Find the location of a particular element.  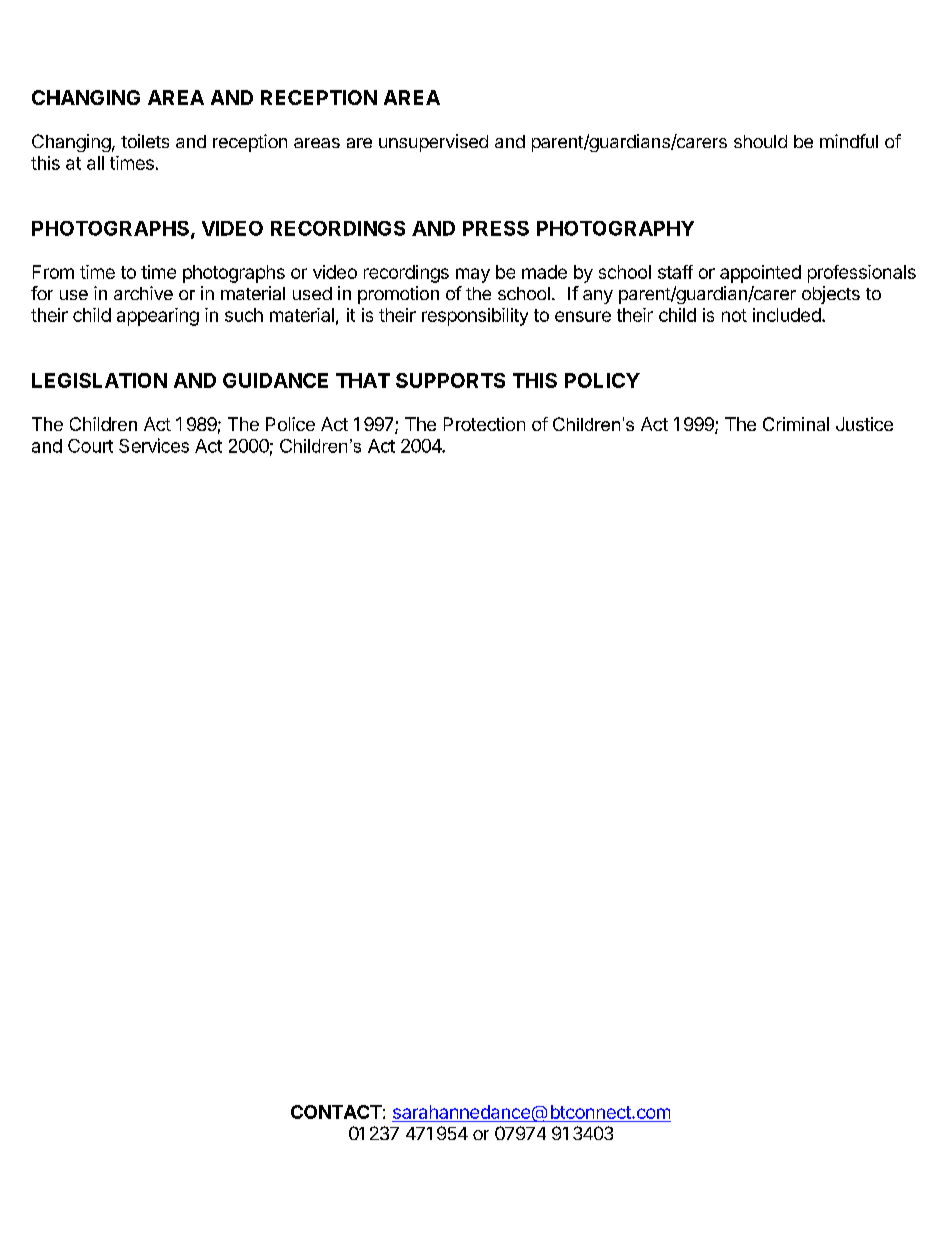

all is located at coordinates (95, 163).
